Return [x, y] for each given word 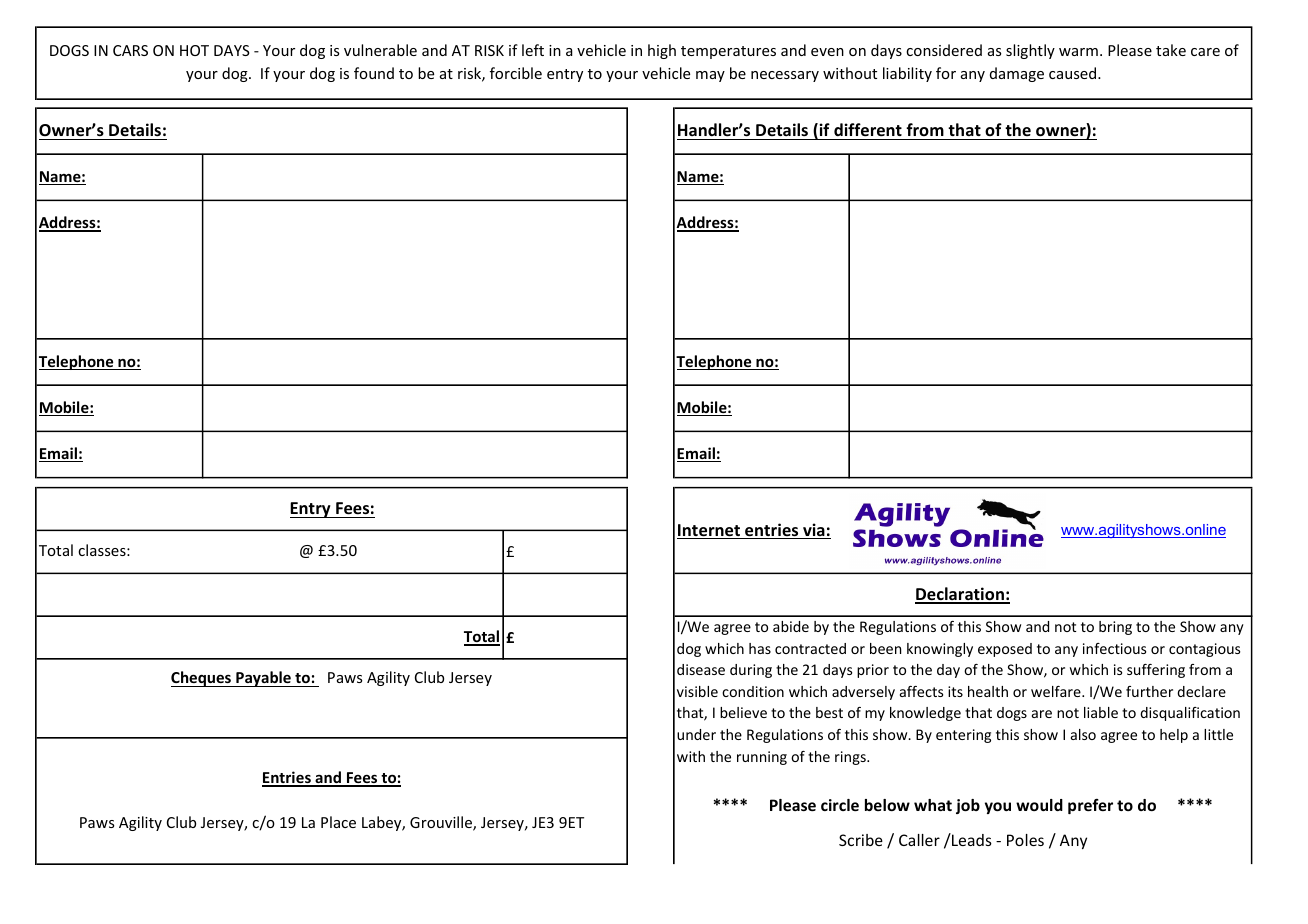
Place [338, 822]
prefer [1090, 806]
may [710, 76]
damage [1017, 74]
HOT [194, 50]
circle [840, 805]
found [374, 73]
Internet [709, 531]
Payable [263, 679]
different [868, 130]
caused [1074, 73]
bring [1115, 628]
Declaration [960, 595]
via [814, 531]
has [760, 648]
